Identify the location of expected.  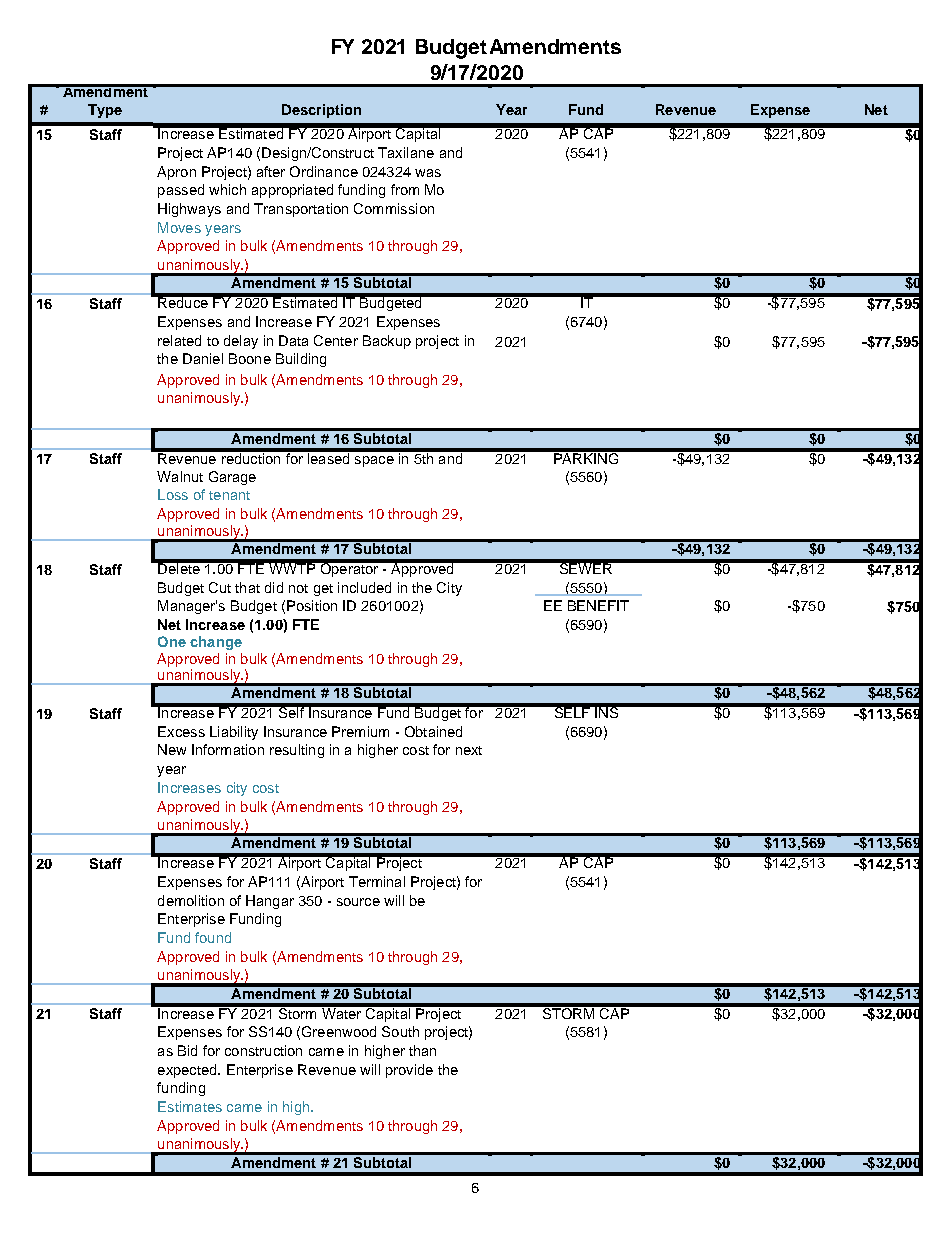
(188, 1071).
